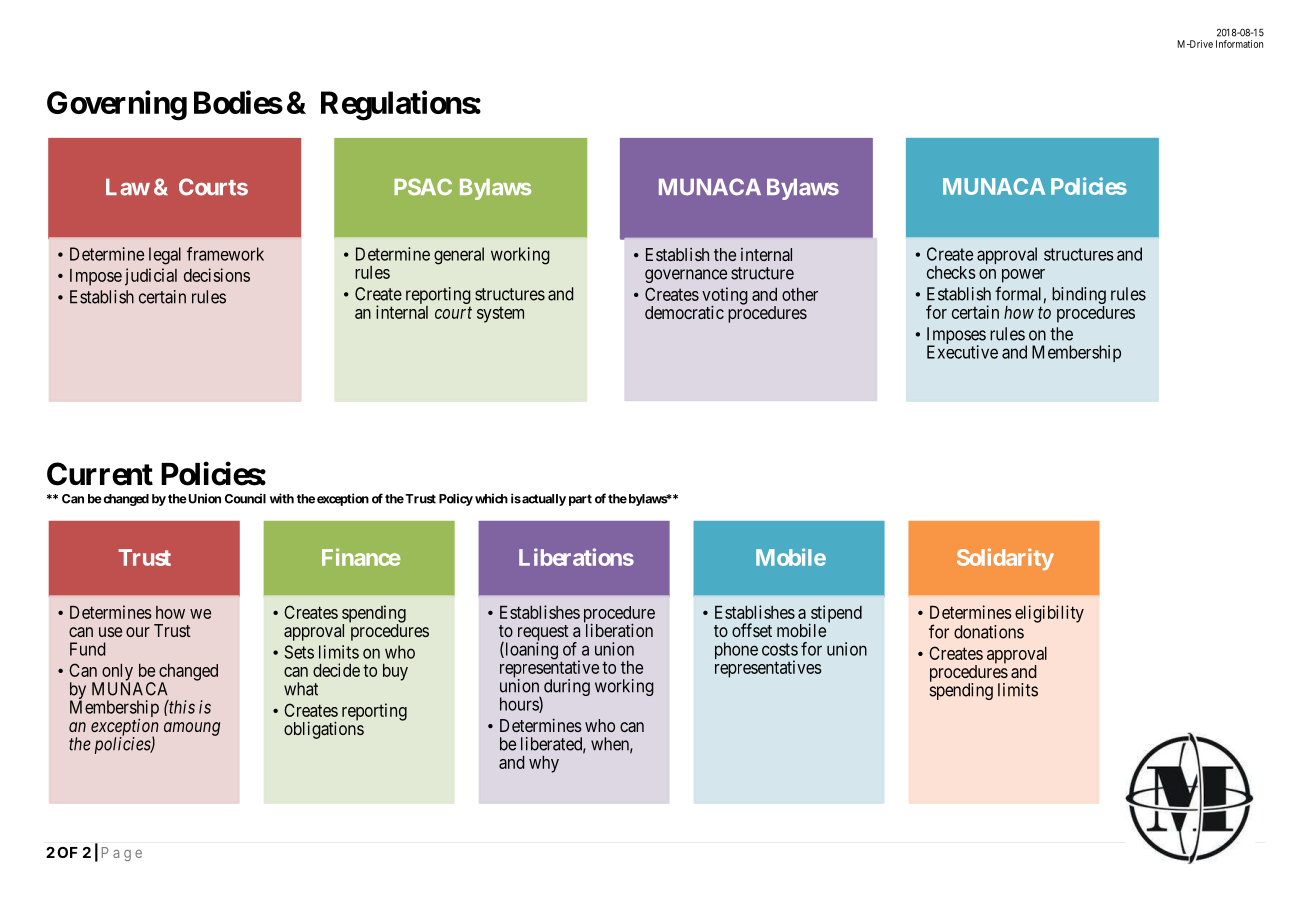  I want to click on power, so click(1023, 276).
